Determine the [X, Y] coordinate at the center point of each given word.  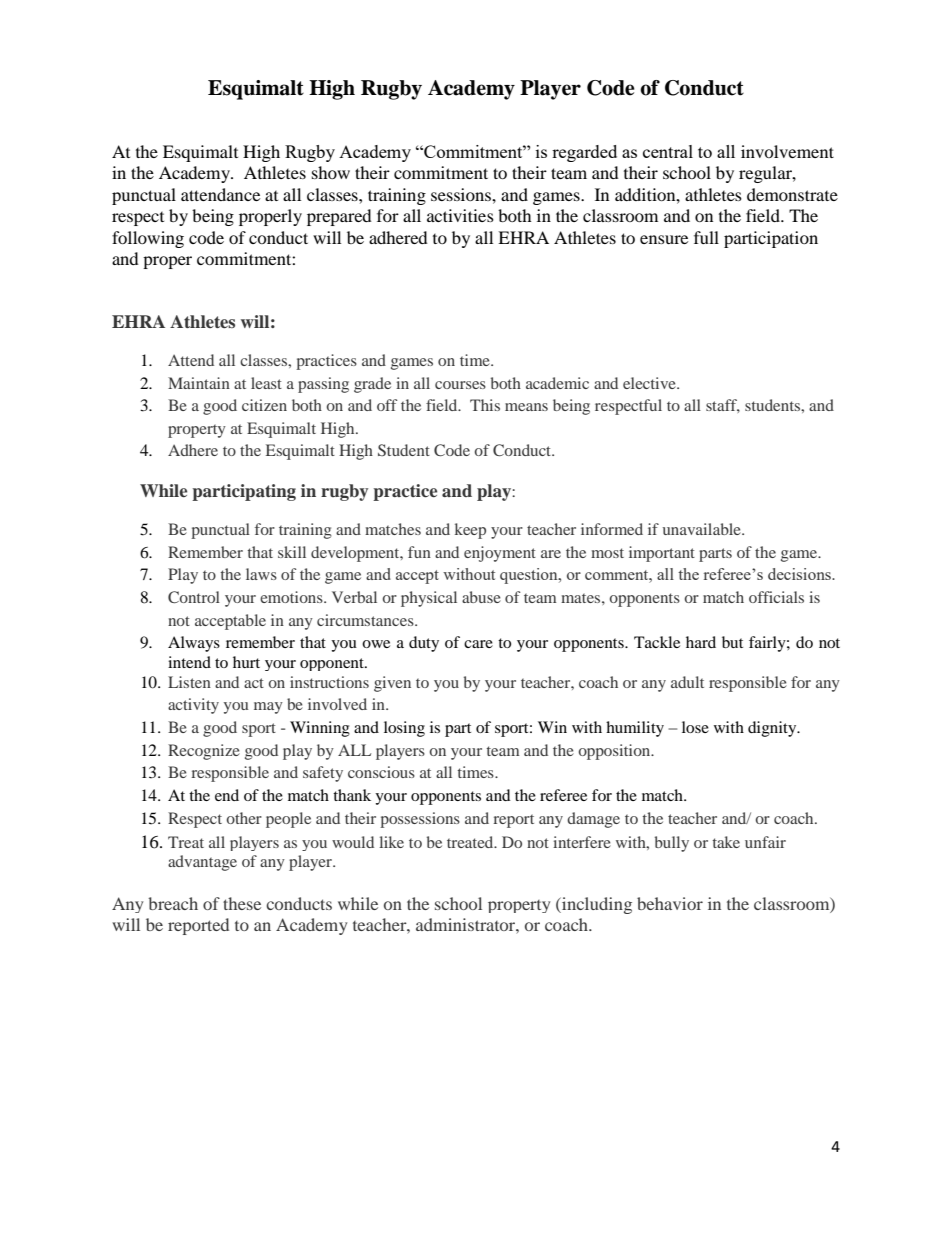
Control [194, 597]
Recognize [204, 752]
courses [460, 385]
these [242, 903]
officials [776, 597]
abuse [481, 597]
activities [460, 215]
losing [404, 729]
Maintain [199, 383]
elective [650, 383]
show [331, 172]
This [485, 405]
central [668, 151]
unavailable [703, 529]
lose [695, 727]
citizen [264, 405]
